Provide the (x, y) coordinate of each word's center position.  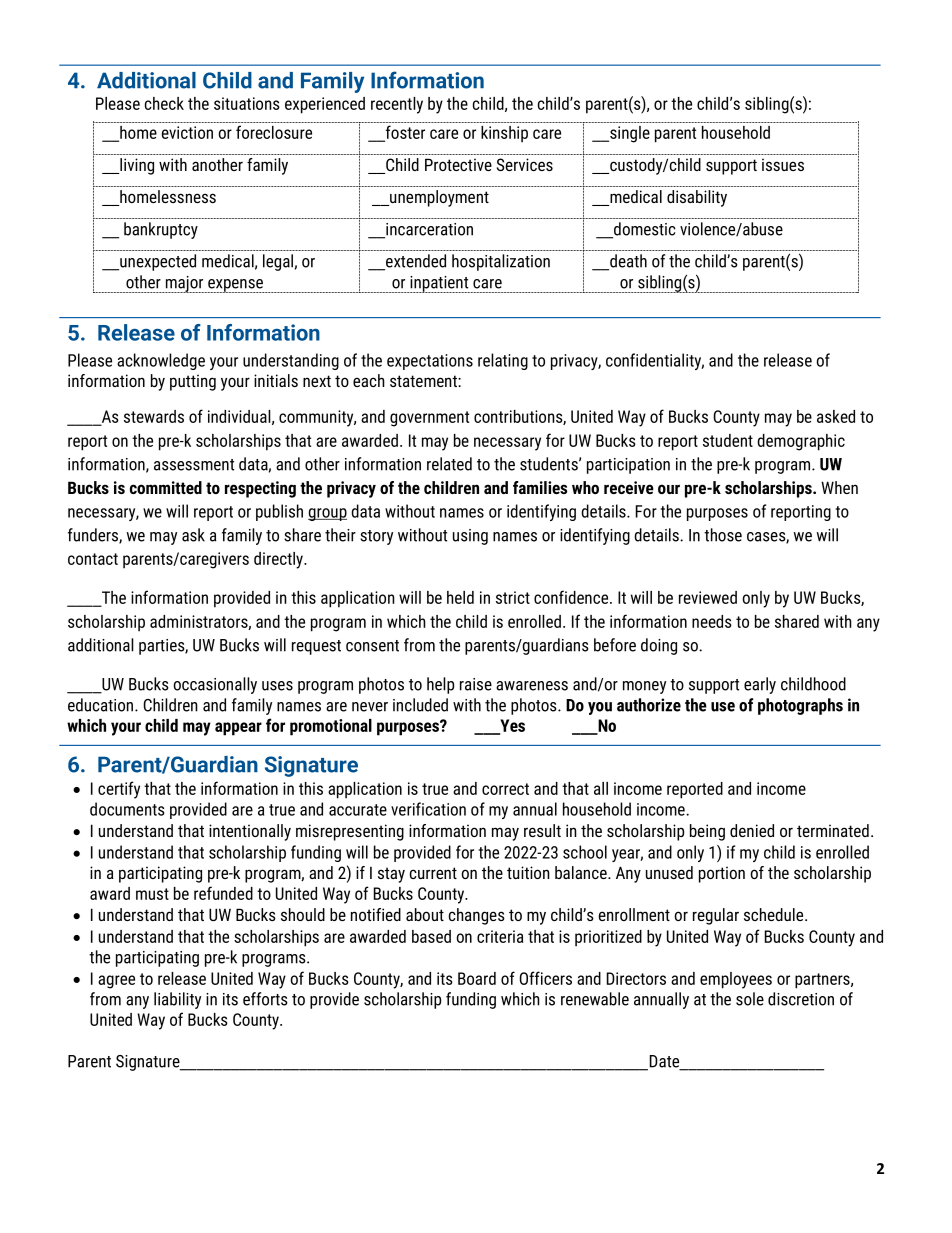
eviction (187, 132)
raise (476, 684)
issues (783, 164)
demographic (801, 442)
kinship (504, 134)
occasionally (215, 685)
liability (177, 1000)
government (429, 419)
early (760, 685)
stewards (154, 416)
